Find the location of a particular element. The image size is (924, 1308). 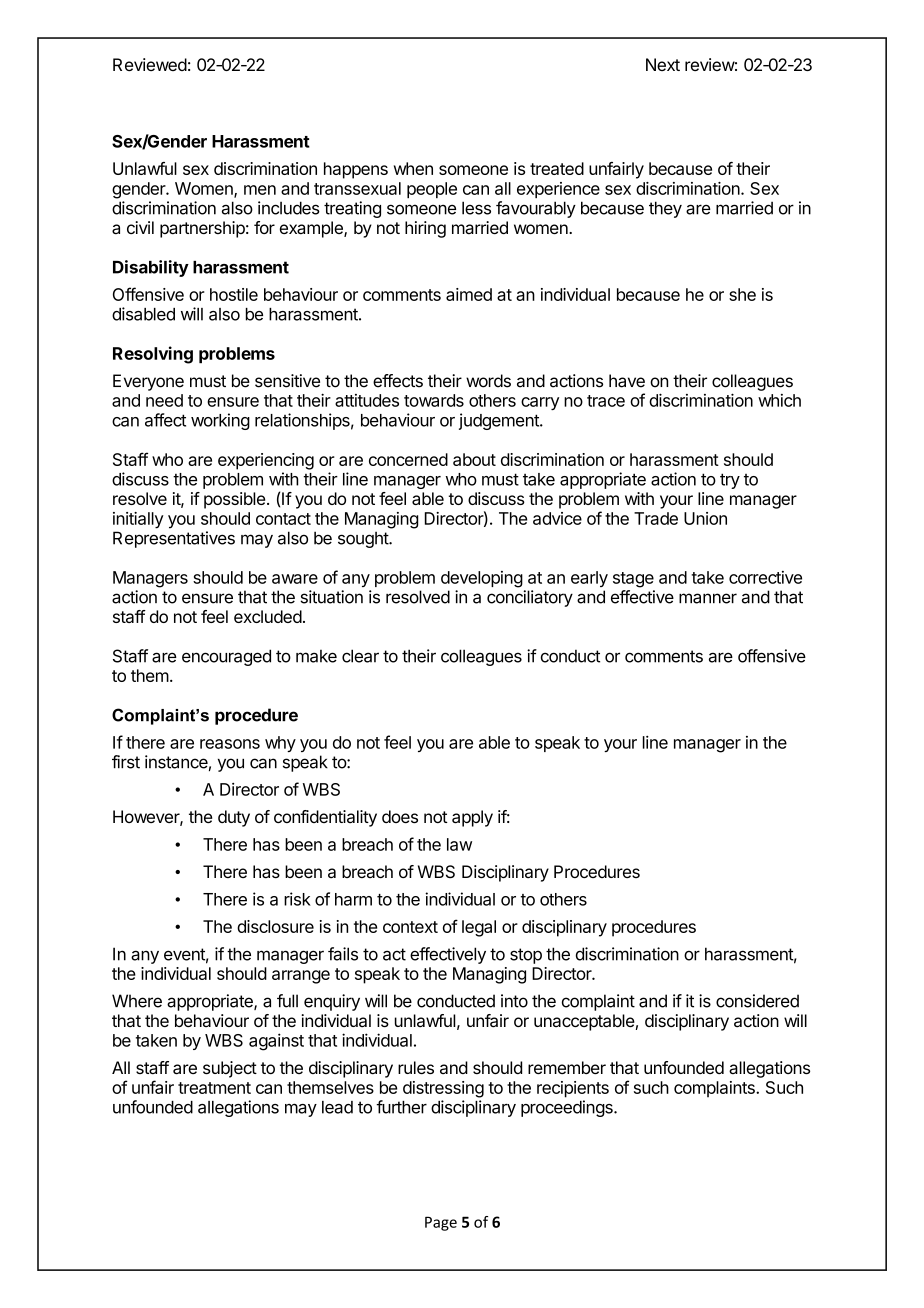

apply is located at coordinates (472, 818).
